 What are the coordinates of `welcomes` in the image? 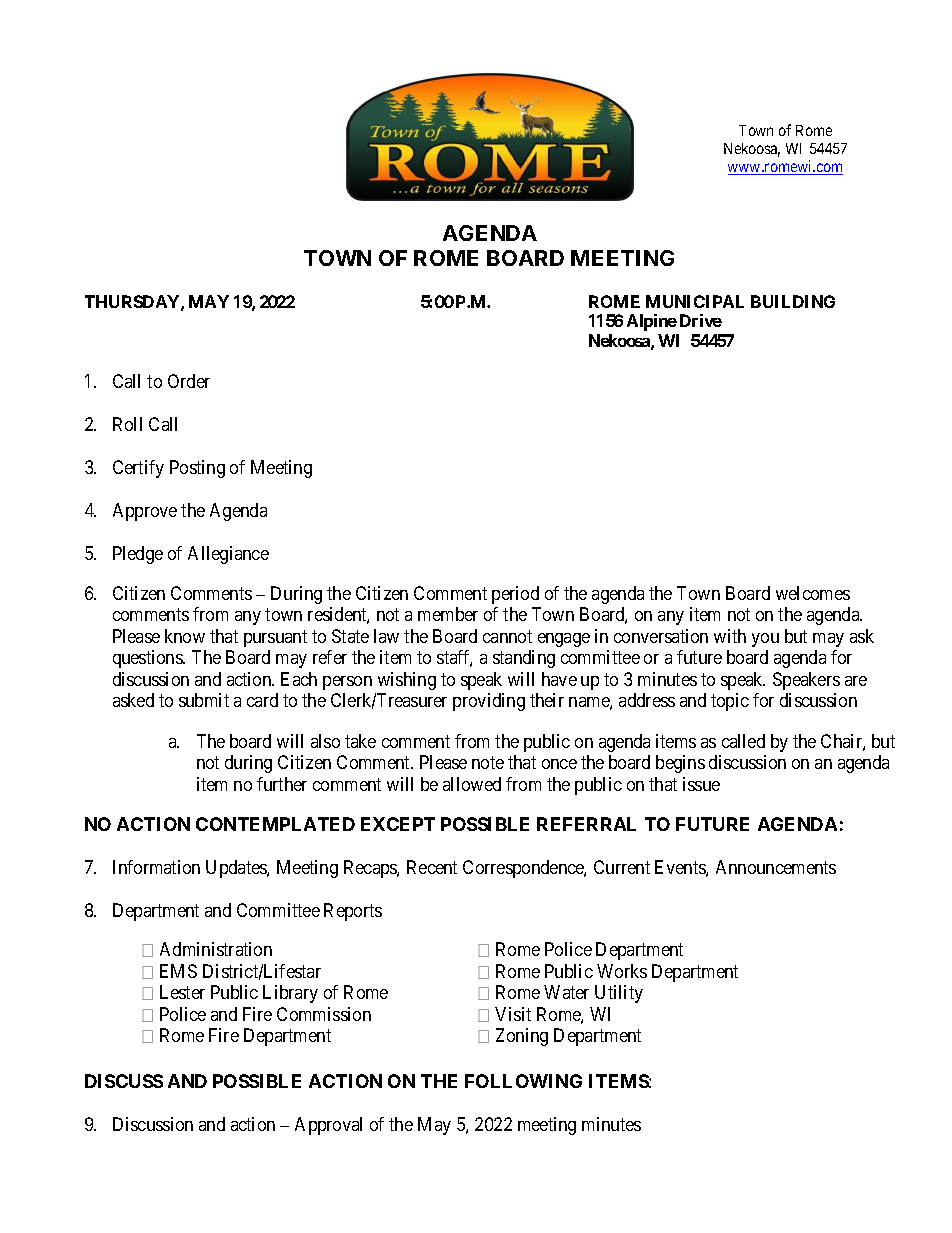 It's located at (813, 593).
